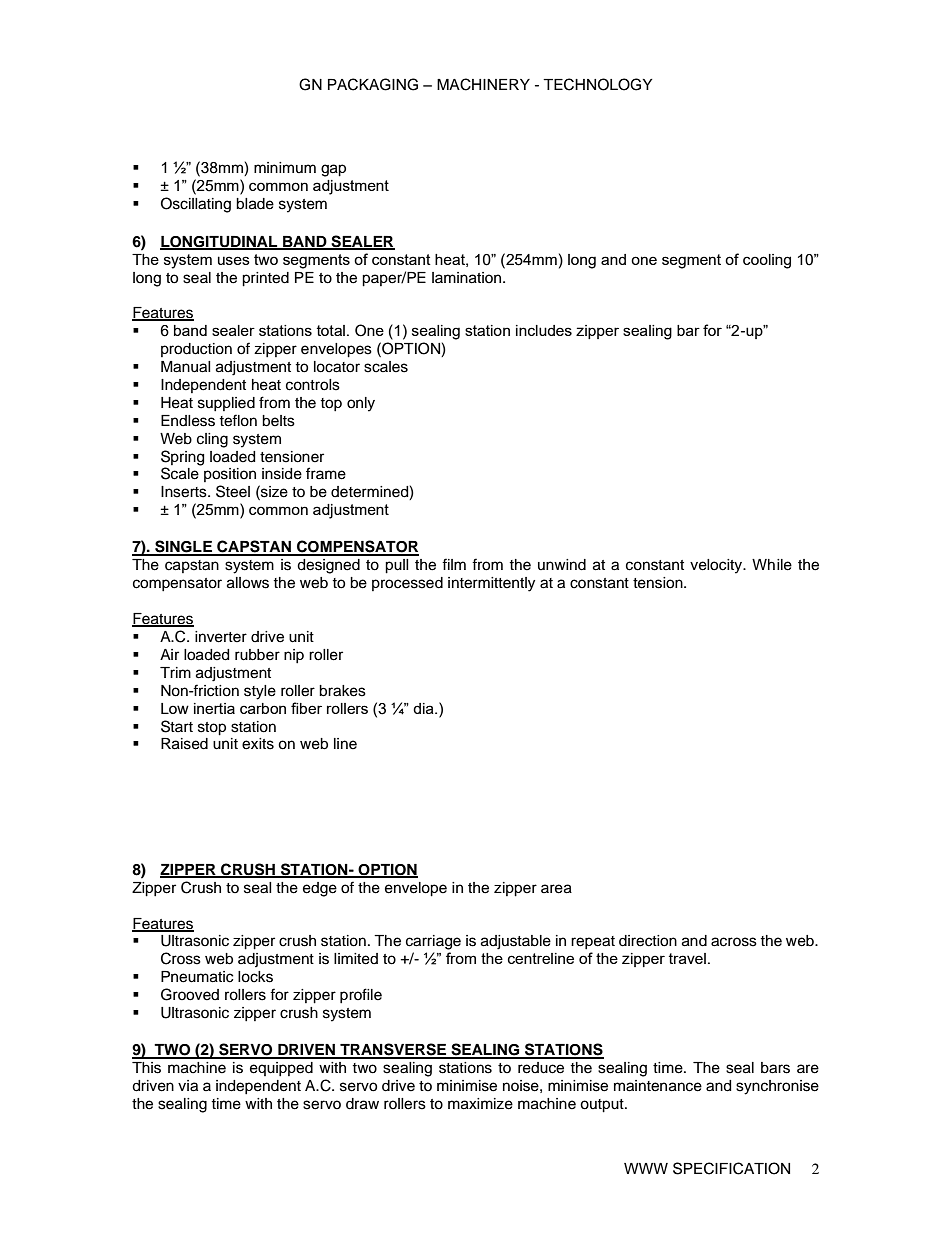 Image resolution: width=952 pixels, height=1233 pixels. I want to click on via, so click(188, 1086).
